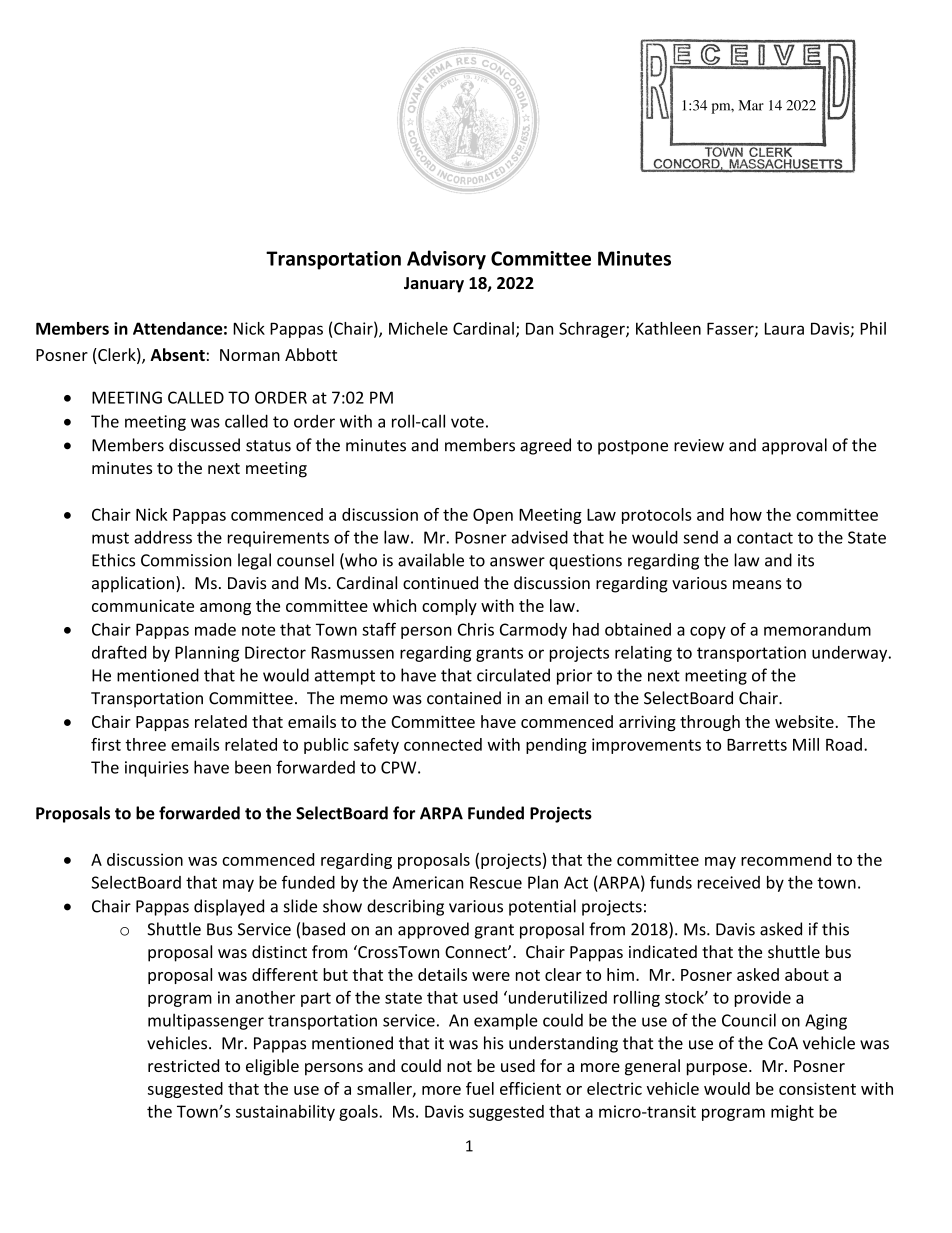 The height and width of the screenshot is (1233, 952). Describe the element at coordinates (467, 422) in the screenshot. I see `vote` at that location.
